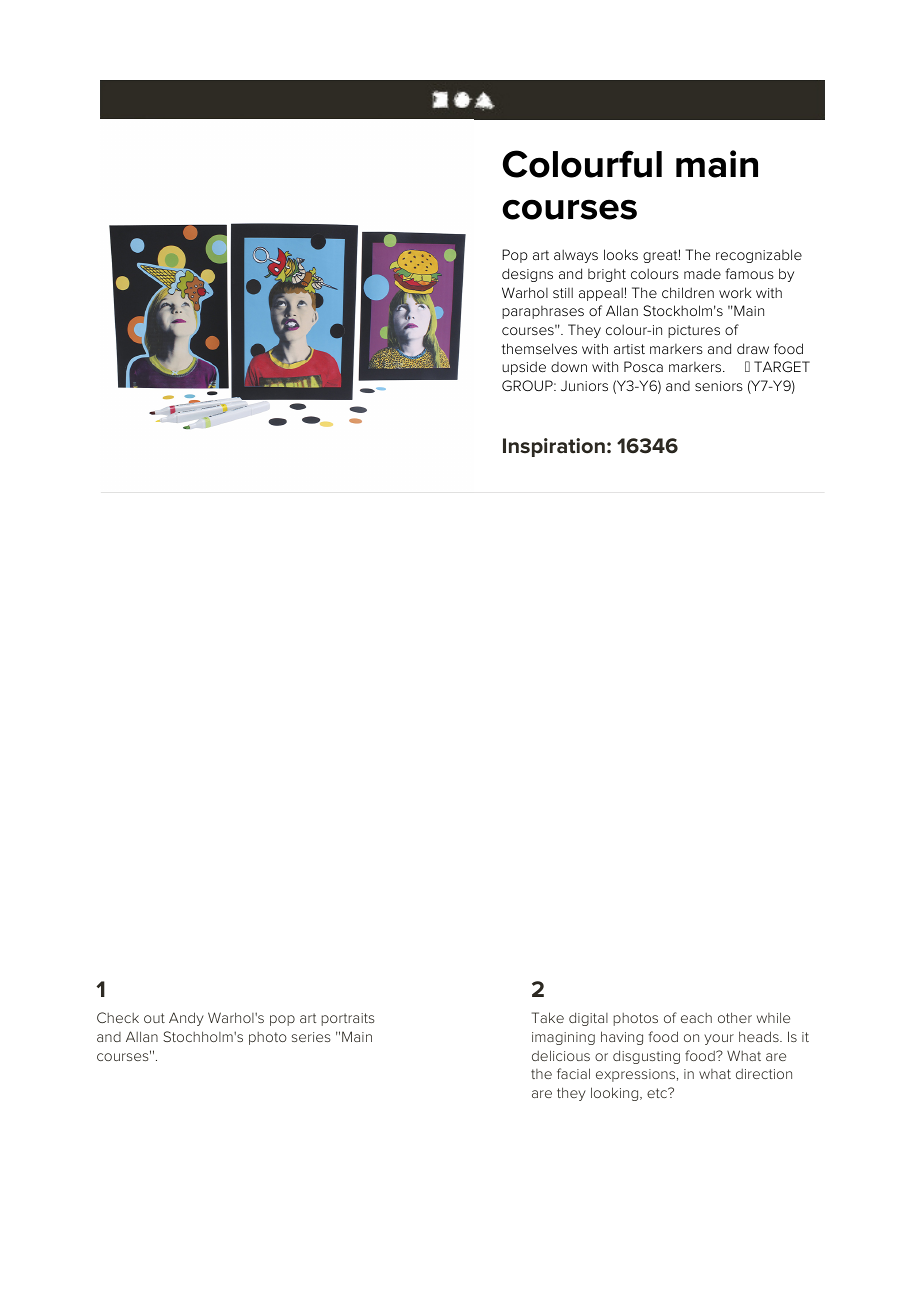 This image has width=924, height=1308. What do you see at coordinates (584, 386) in the image?
I see `Juniors` at bounding box center [584, 386].
